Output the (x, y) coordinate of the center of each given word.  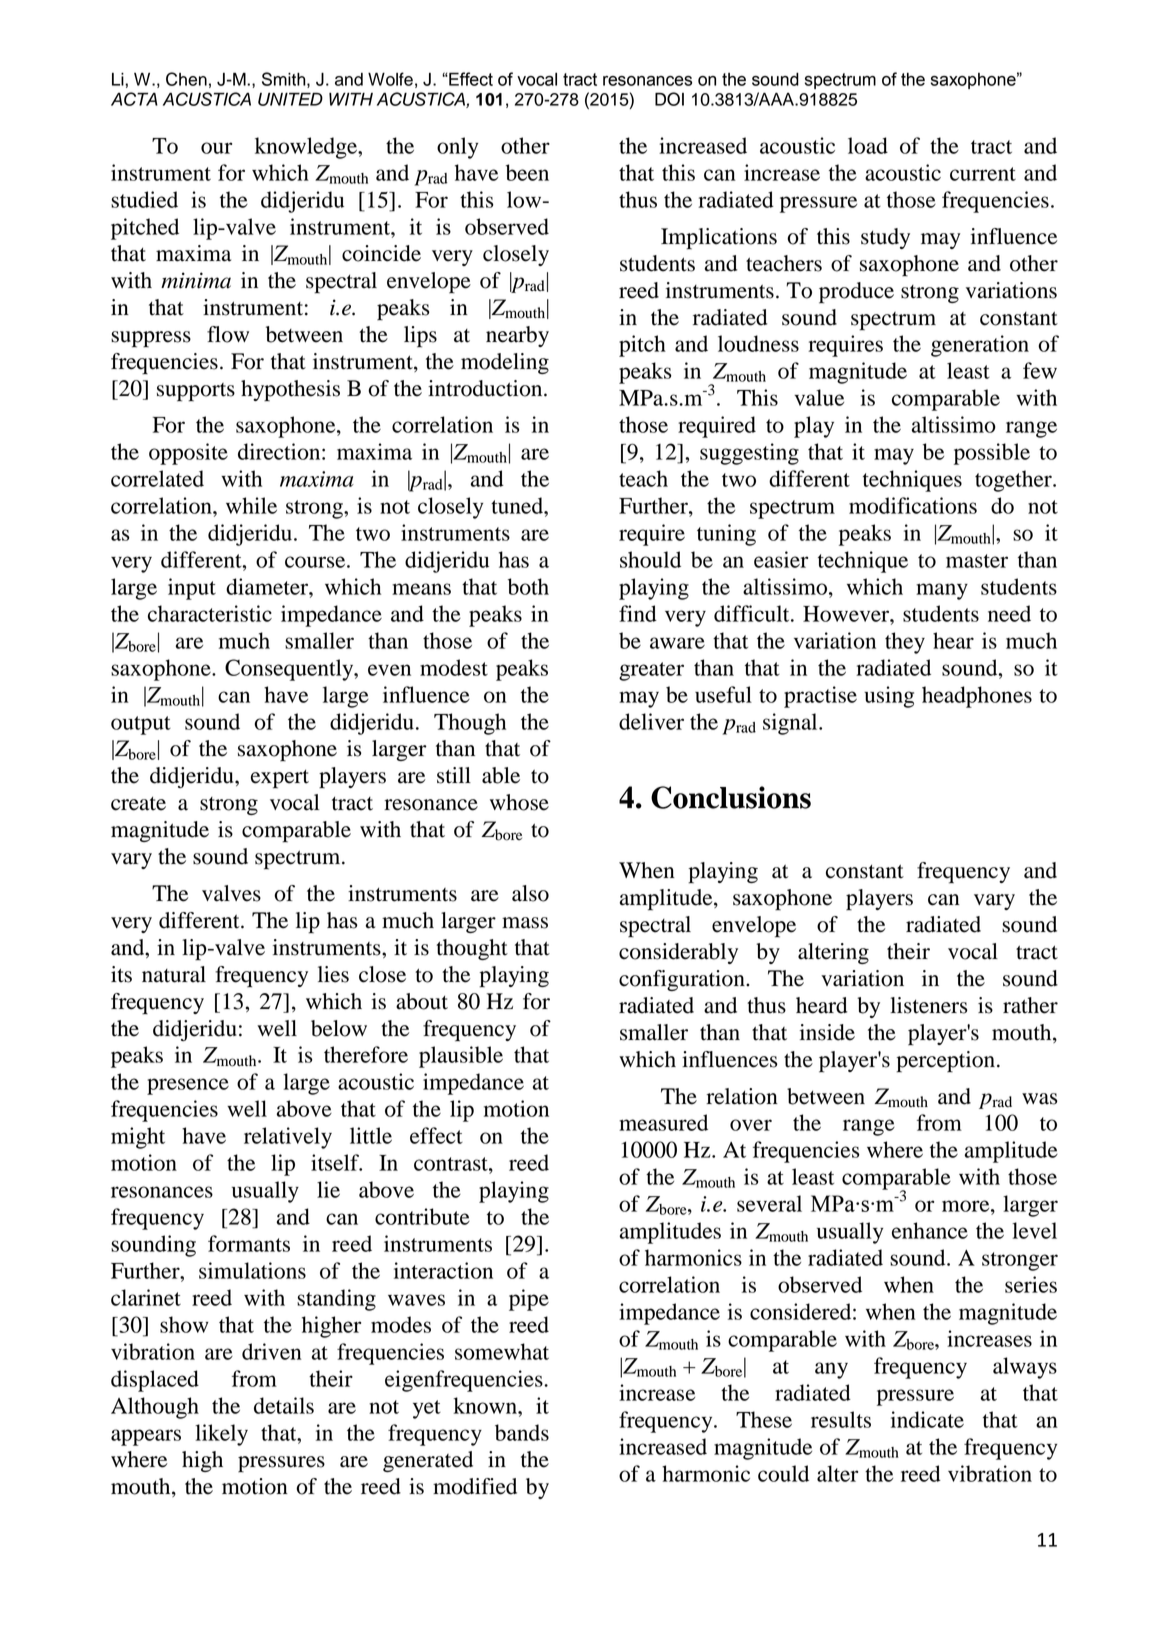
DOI (669, 99)
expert (280, 779)
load (868, 145)
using (889, 697)
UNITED (290, 99)
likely (221, 1435)
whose (519, 802)
